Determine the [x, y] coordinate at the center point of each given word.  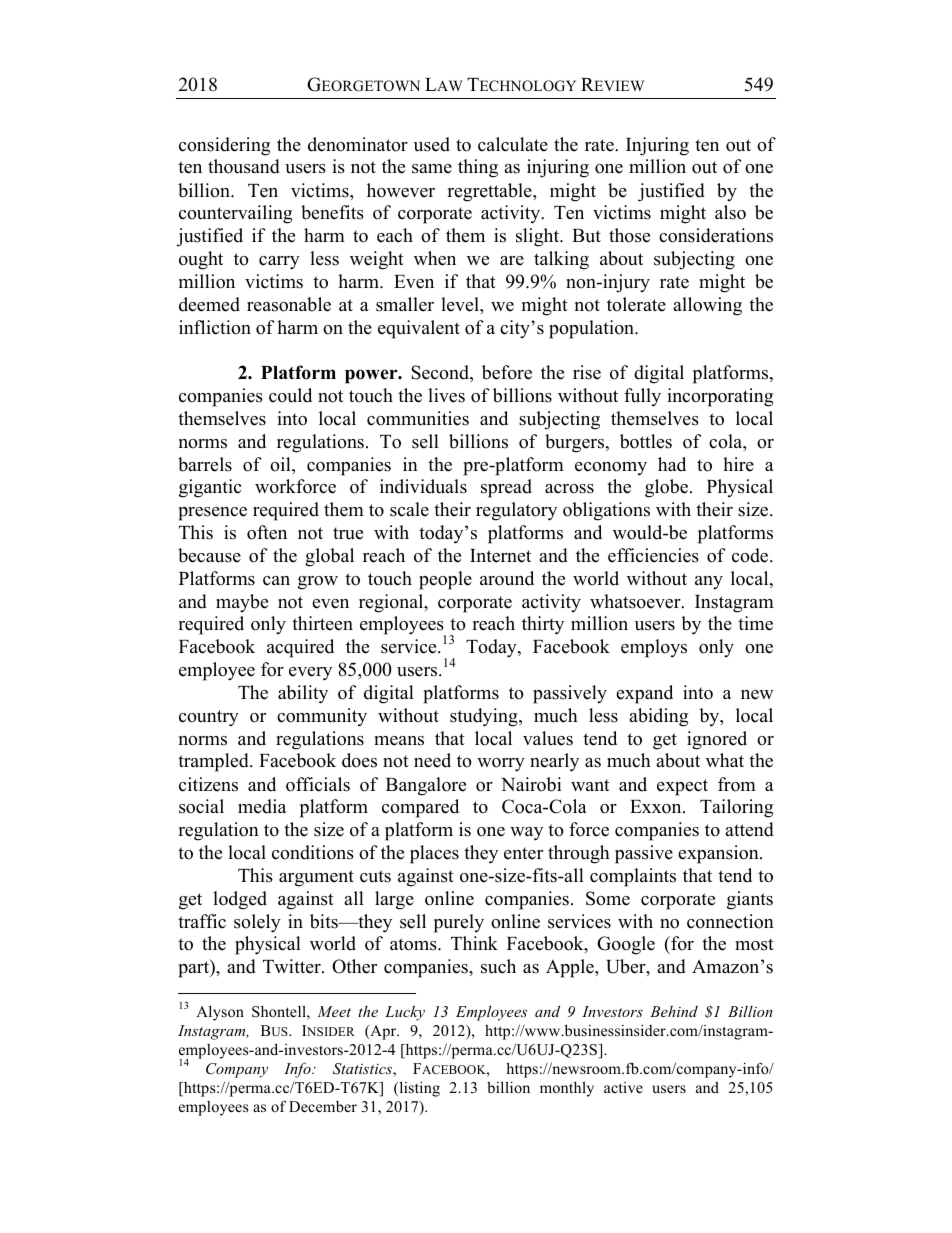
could [290, 395]
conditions [313, 852]
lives [446, 395]
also [730, 212]
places [434, 854]
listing [418, 1089]
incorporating [720, 397]
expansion [719, 854]
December [323, 1106]
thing [478, 168]
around [507, 578]
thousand [244, 166]
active [623, 1087]
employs [654, 648]
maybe [242, 603]
